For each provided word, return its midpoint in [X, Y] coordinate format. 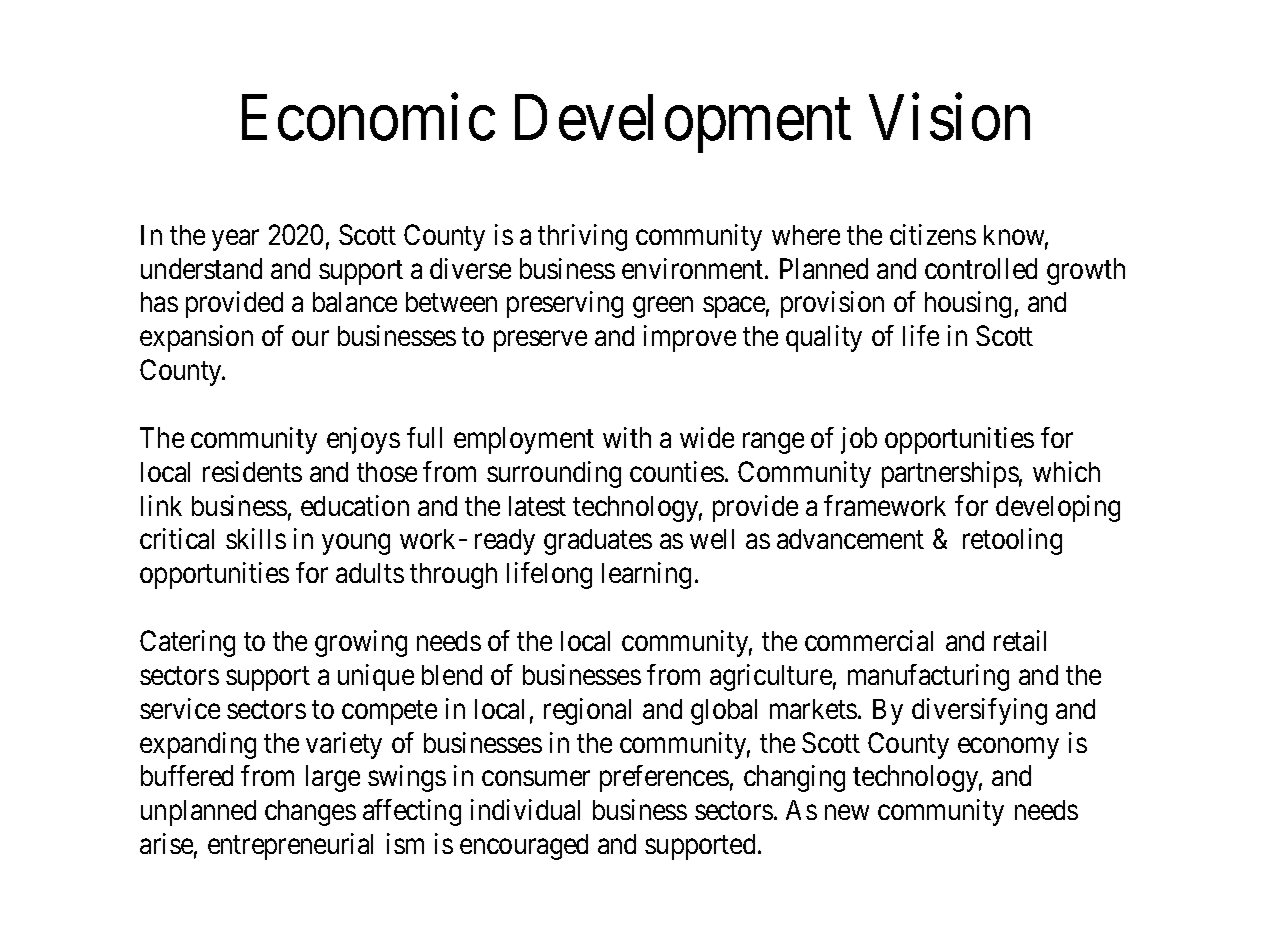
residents [252, 471]
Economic [368, 118]
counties [677, 471]
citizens [933, 234]
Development [683, 124]
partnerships [950, 474]
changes [310, 813]
